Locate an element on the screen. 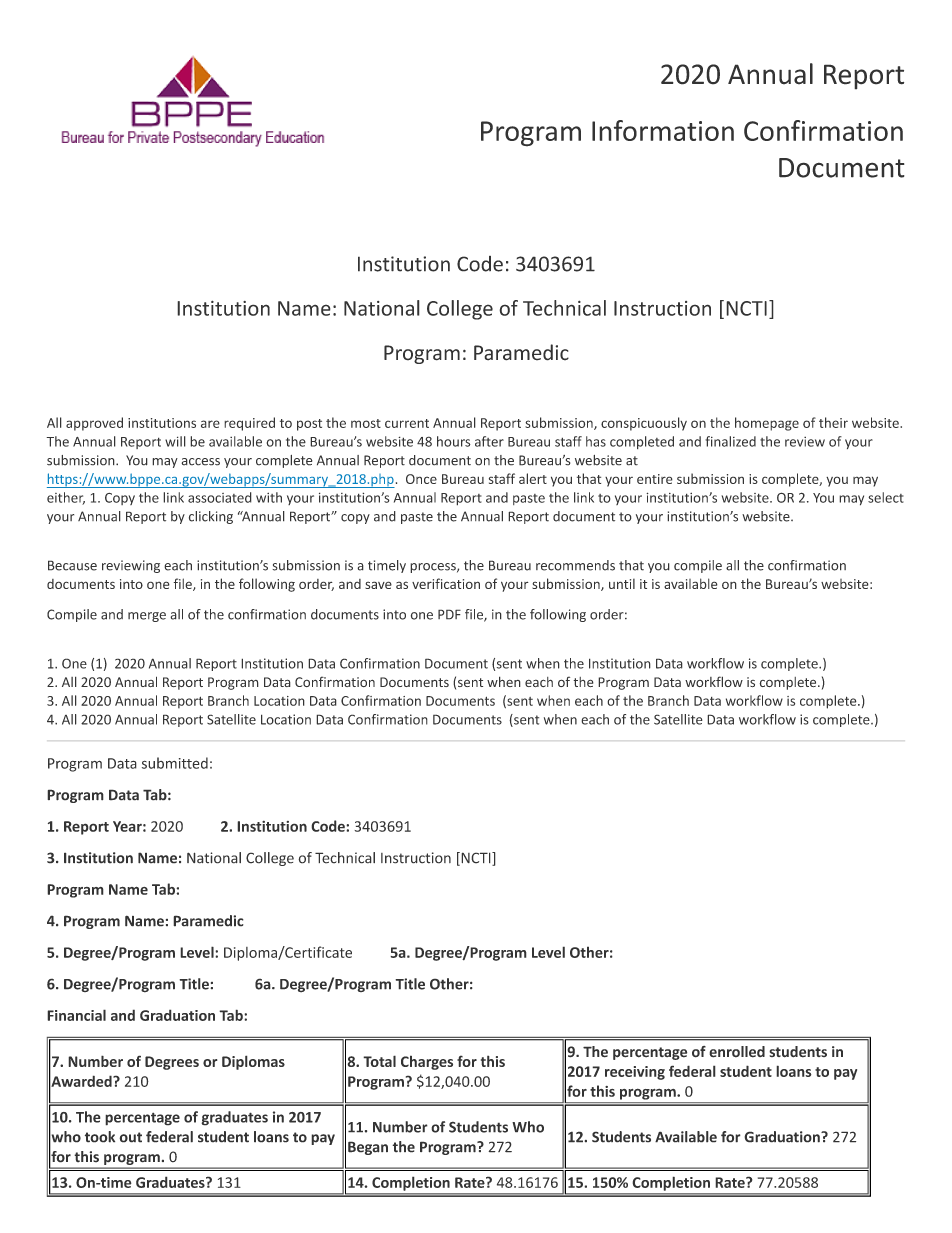 The height and width of the screenshot is (1233, 952). out is located at coordinates (130, 1137).
